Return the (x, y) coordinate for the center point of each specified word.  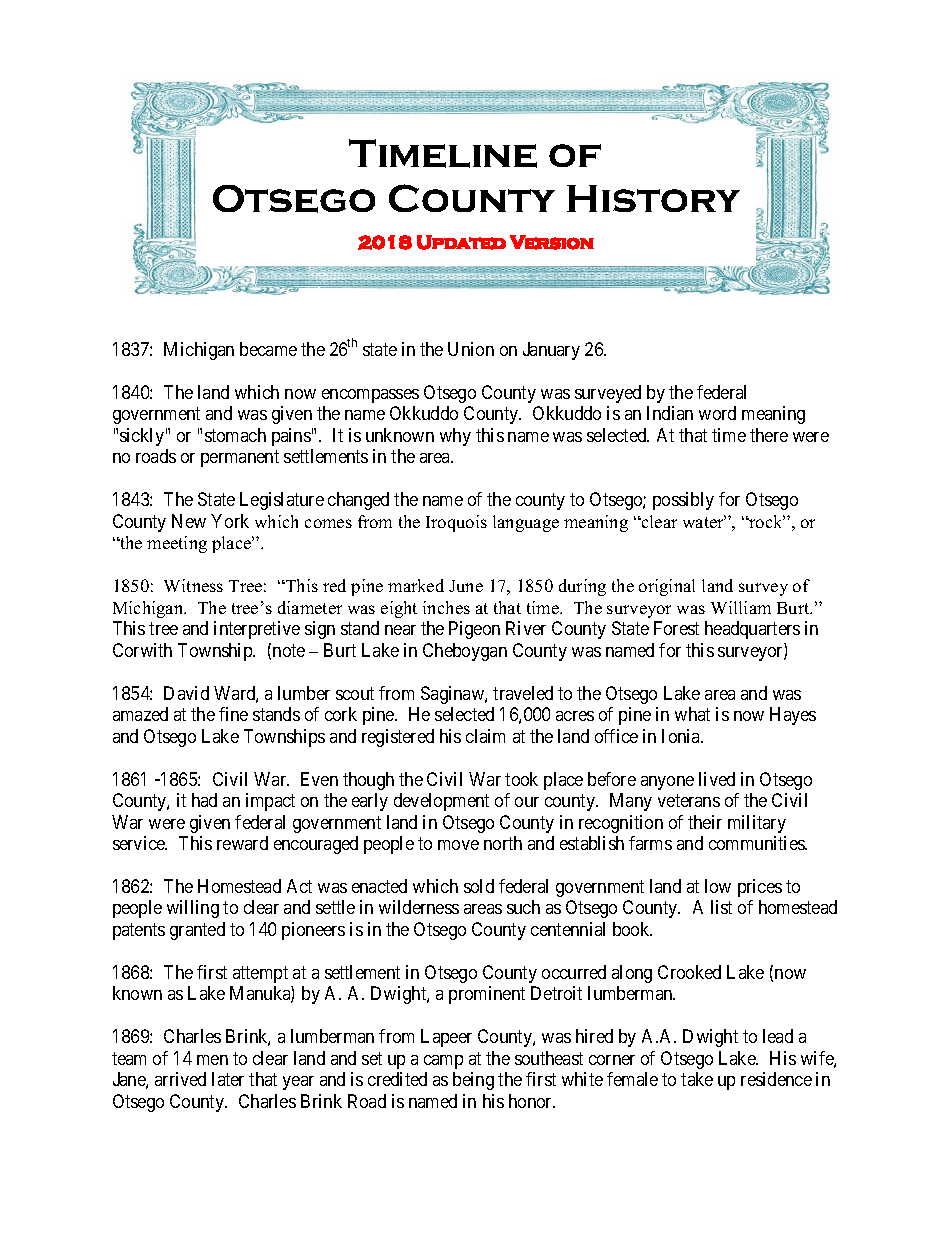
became (268, 349)
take (697, 1079)
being (473, 1081)
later (228, 1079)
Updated (461, 242)
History (653, 198)
